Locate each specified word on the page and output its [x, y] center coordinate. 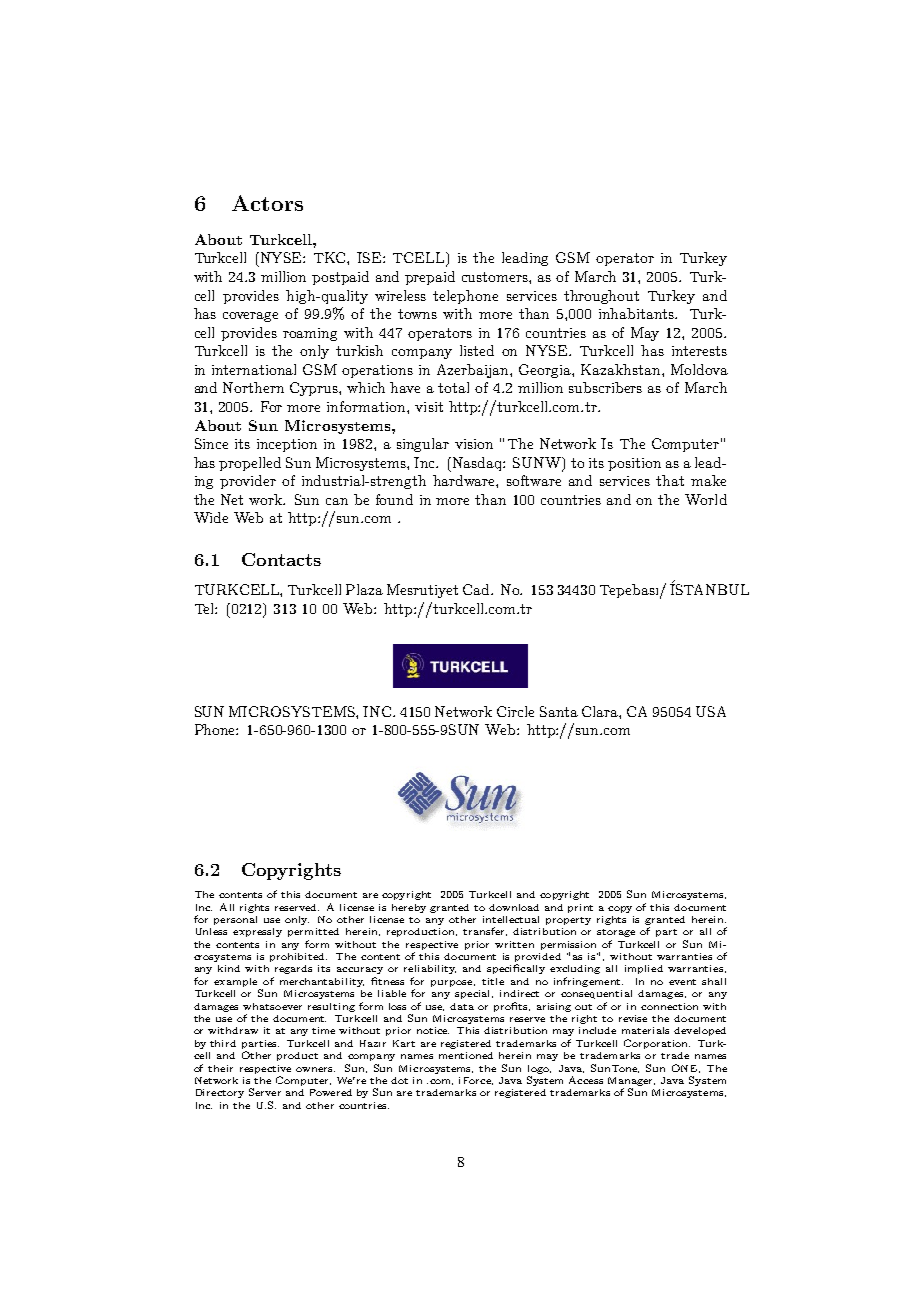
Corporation [657, 1044]
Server [265, 1092]
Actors [267, 203]
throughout [601, 297]
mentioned [466, 1055]
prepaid [430, 278]
